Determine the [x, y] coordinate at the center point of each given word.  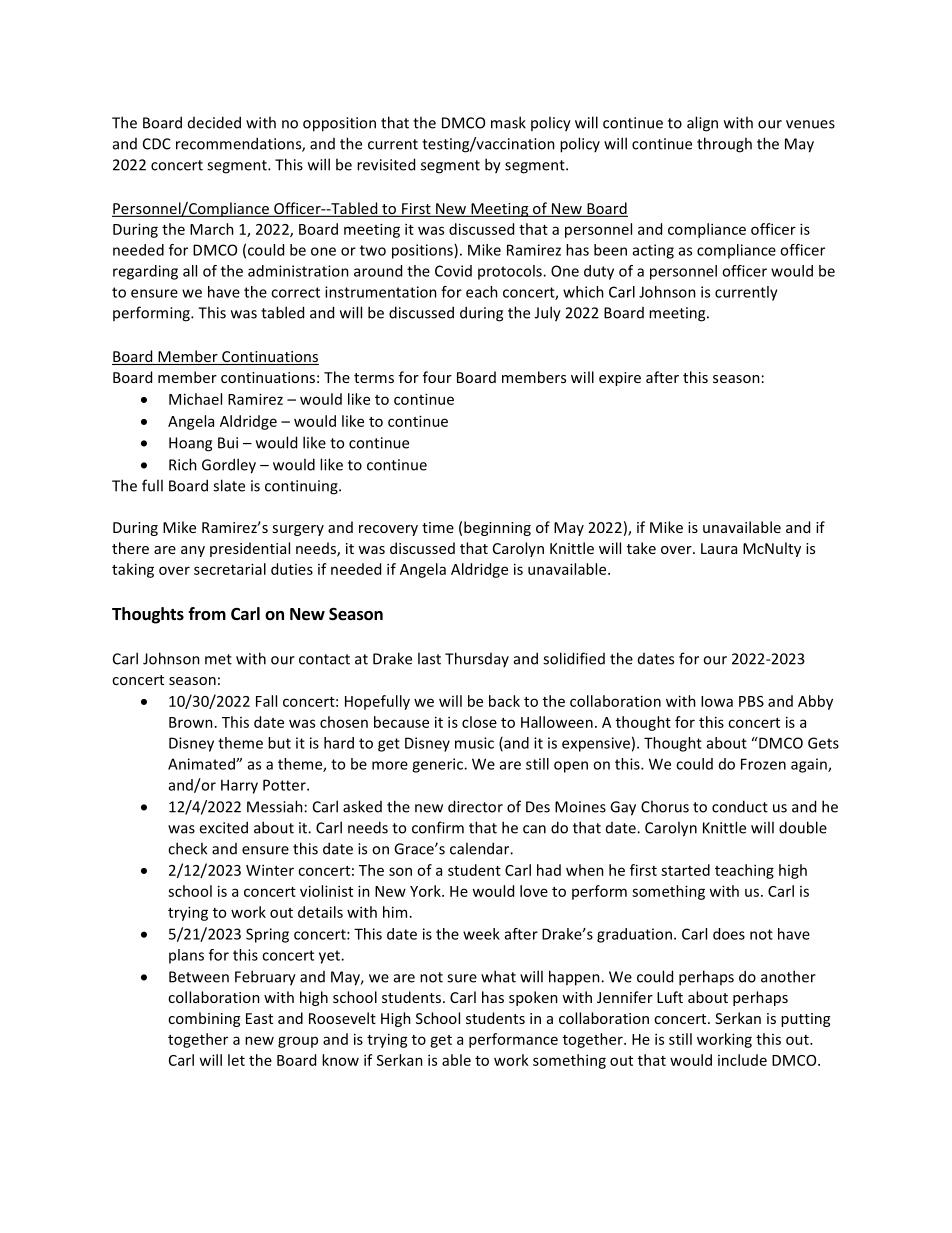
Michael [195, 399]
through [724, 145]
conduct [740, 806]
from [207, 614]
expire [620, 379]
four [437, 377]
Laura [719, 548]
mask [508, 122]
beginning [497, 528]
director [475, 806]
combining [204, 1019]
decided [214, 122]
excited [223, 827]
